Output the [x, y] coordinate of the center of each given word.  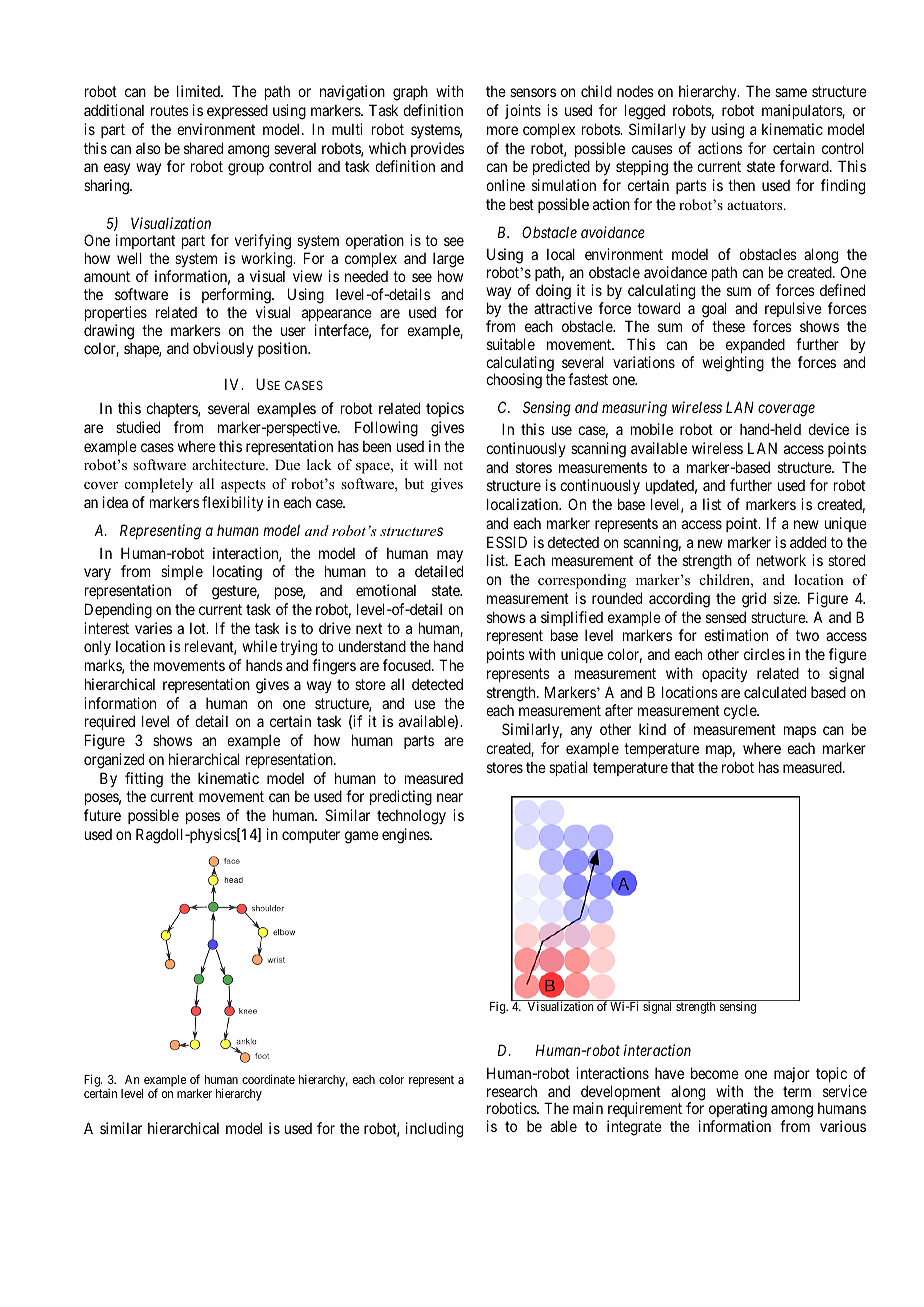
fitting [144, 780]
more [502, 130]
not [453, 465]
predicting [401, 798]
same [791, 92]
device [828, 429]
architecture [229, 464]
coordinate [268, 1079]
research [512, 1091]
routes [170, 110]
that [682, 767]
